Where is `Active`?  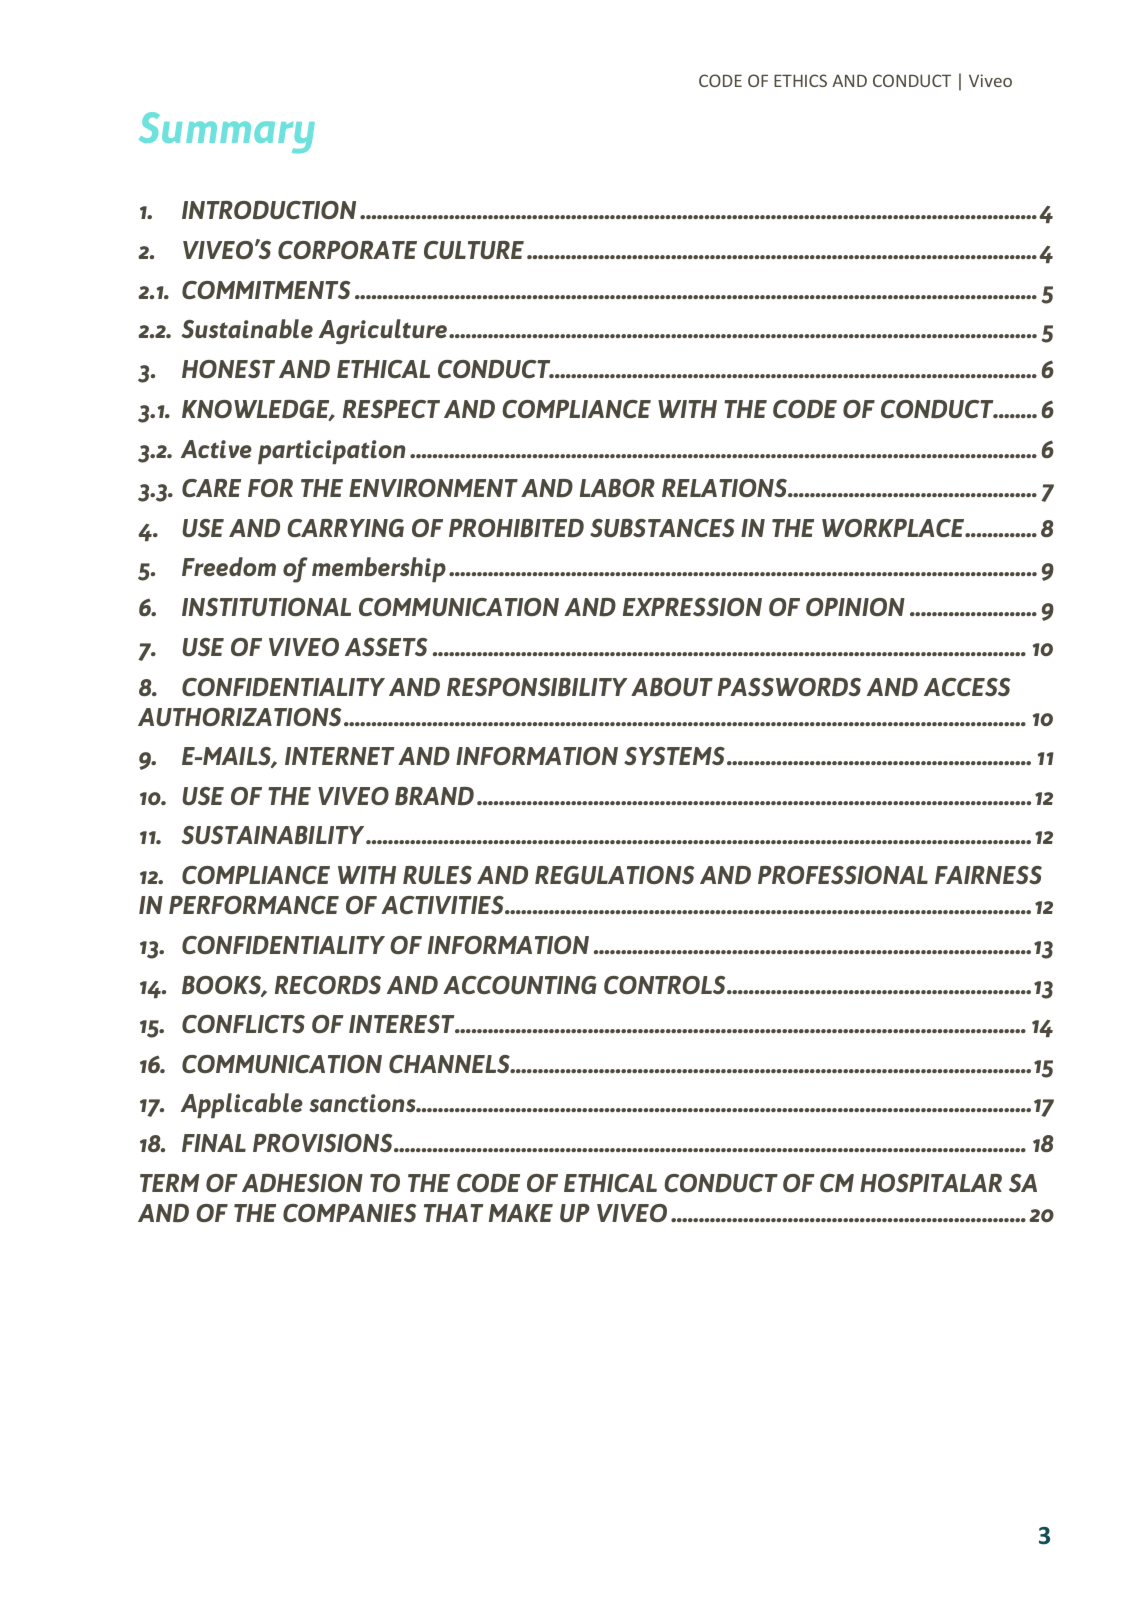
Active is located at coordinates (216, 449).
